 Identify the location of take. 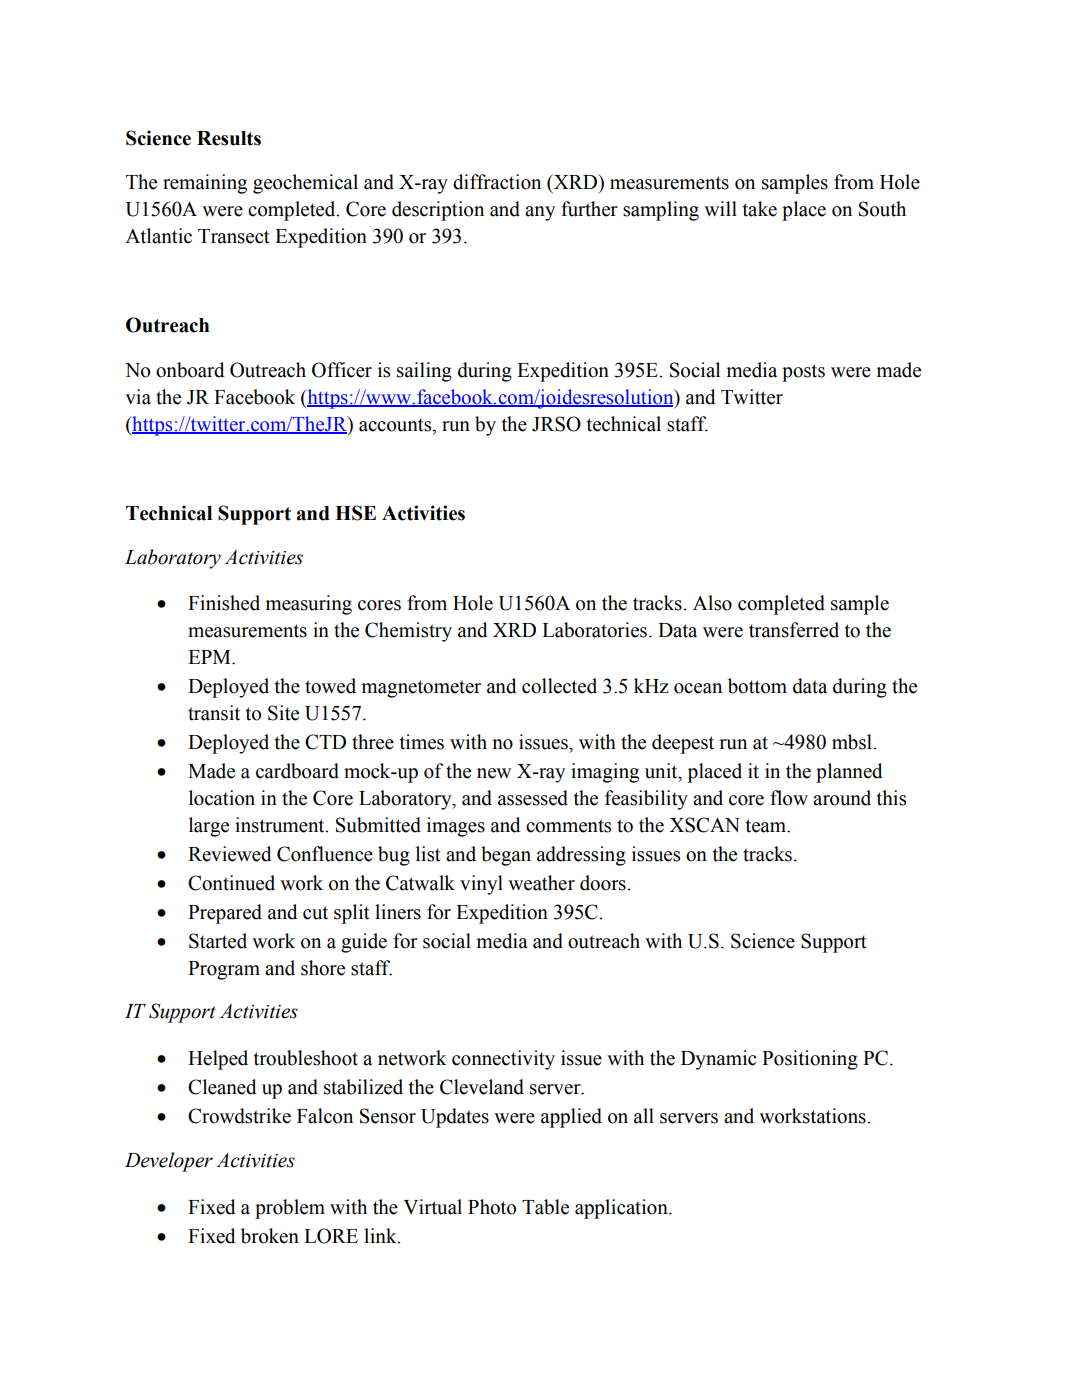
(760, 209).
